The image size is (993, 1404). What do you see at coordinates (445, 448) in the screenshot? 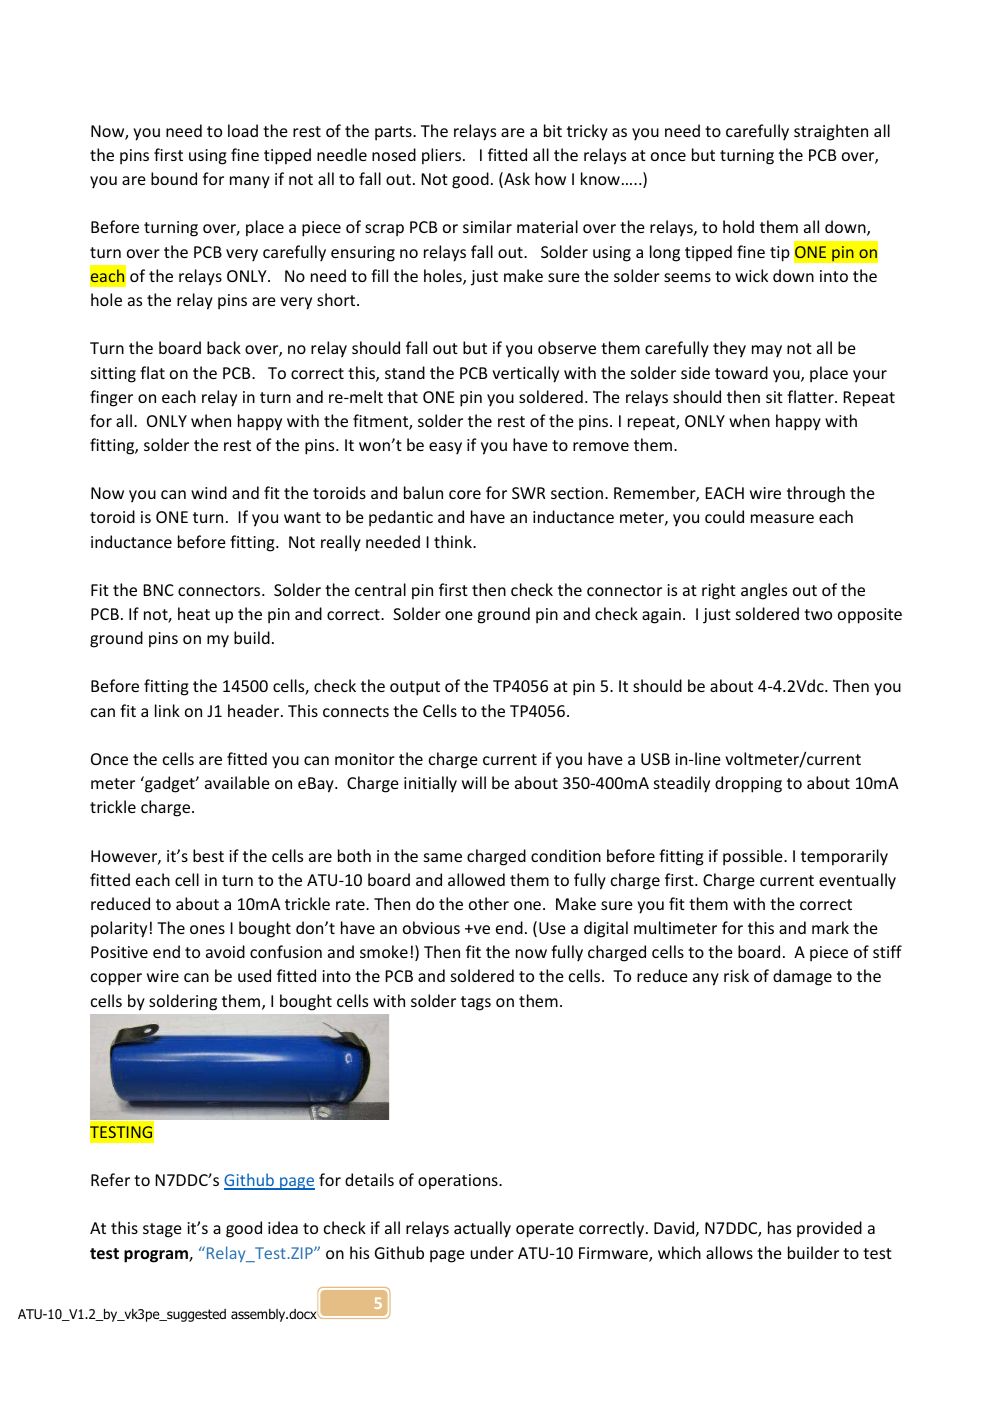
I see `easy` at bounding box center [445, 448].
